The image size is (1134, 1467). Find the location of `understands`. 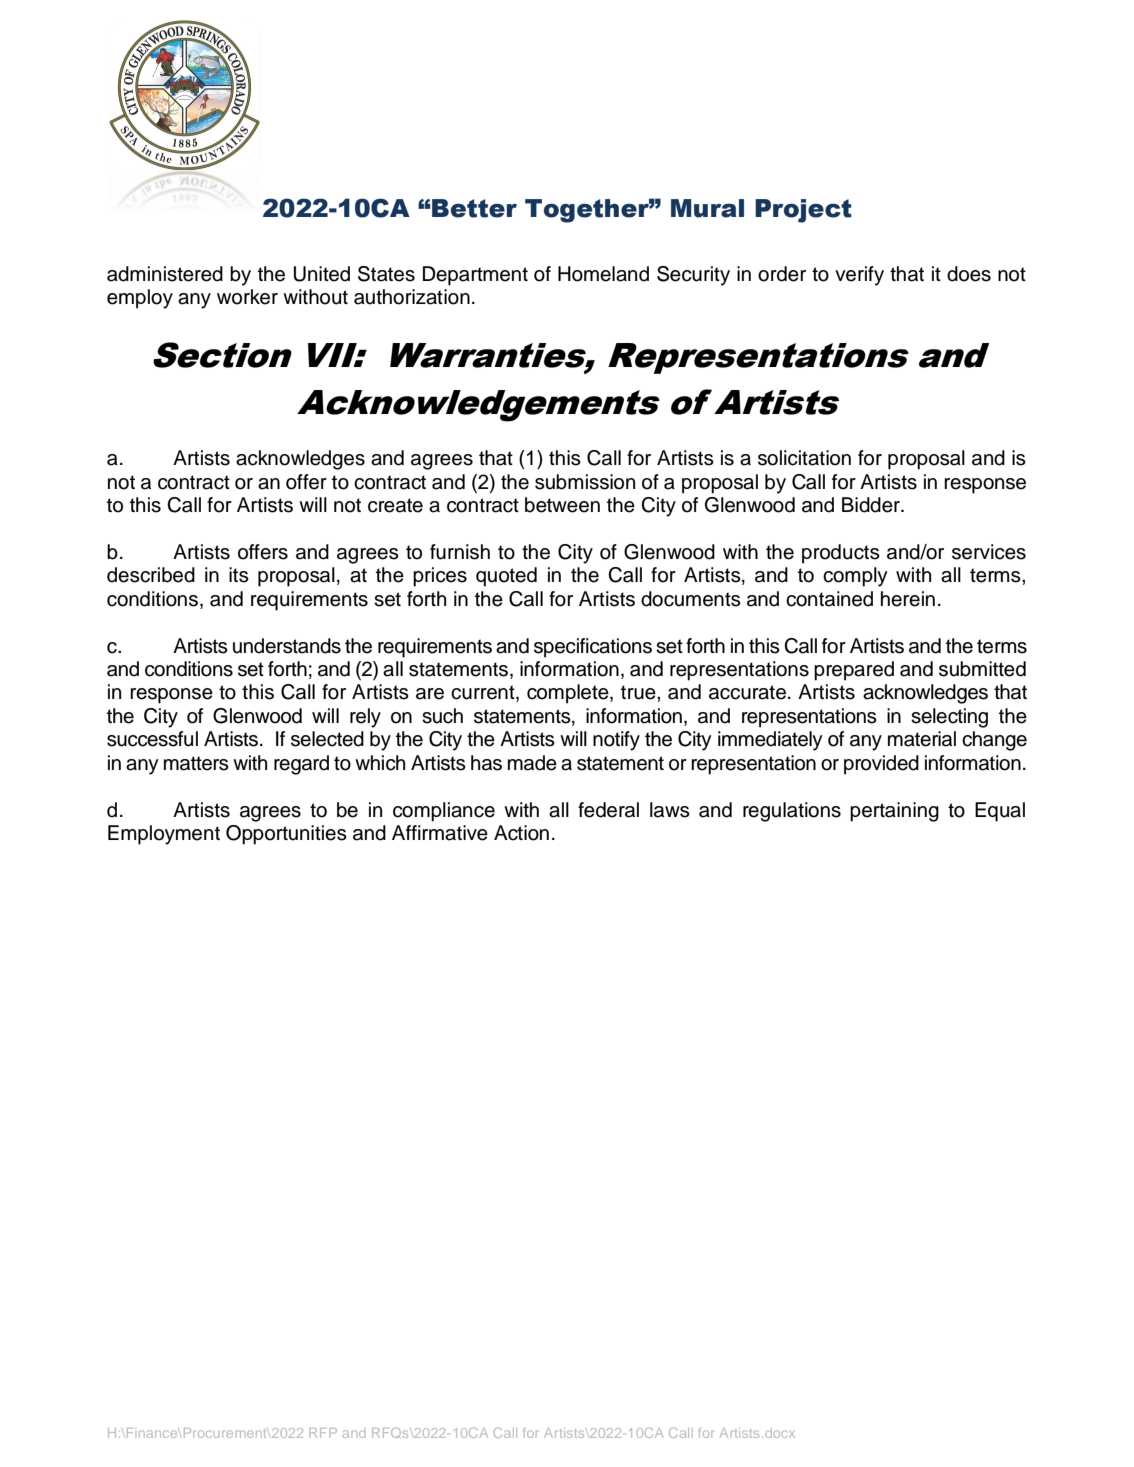

understands is located at coordinates (287, 646).
